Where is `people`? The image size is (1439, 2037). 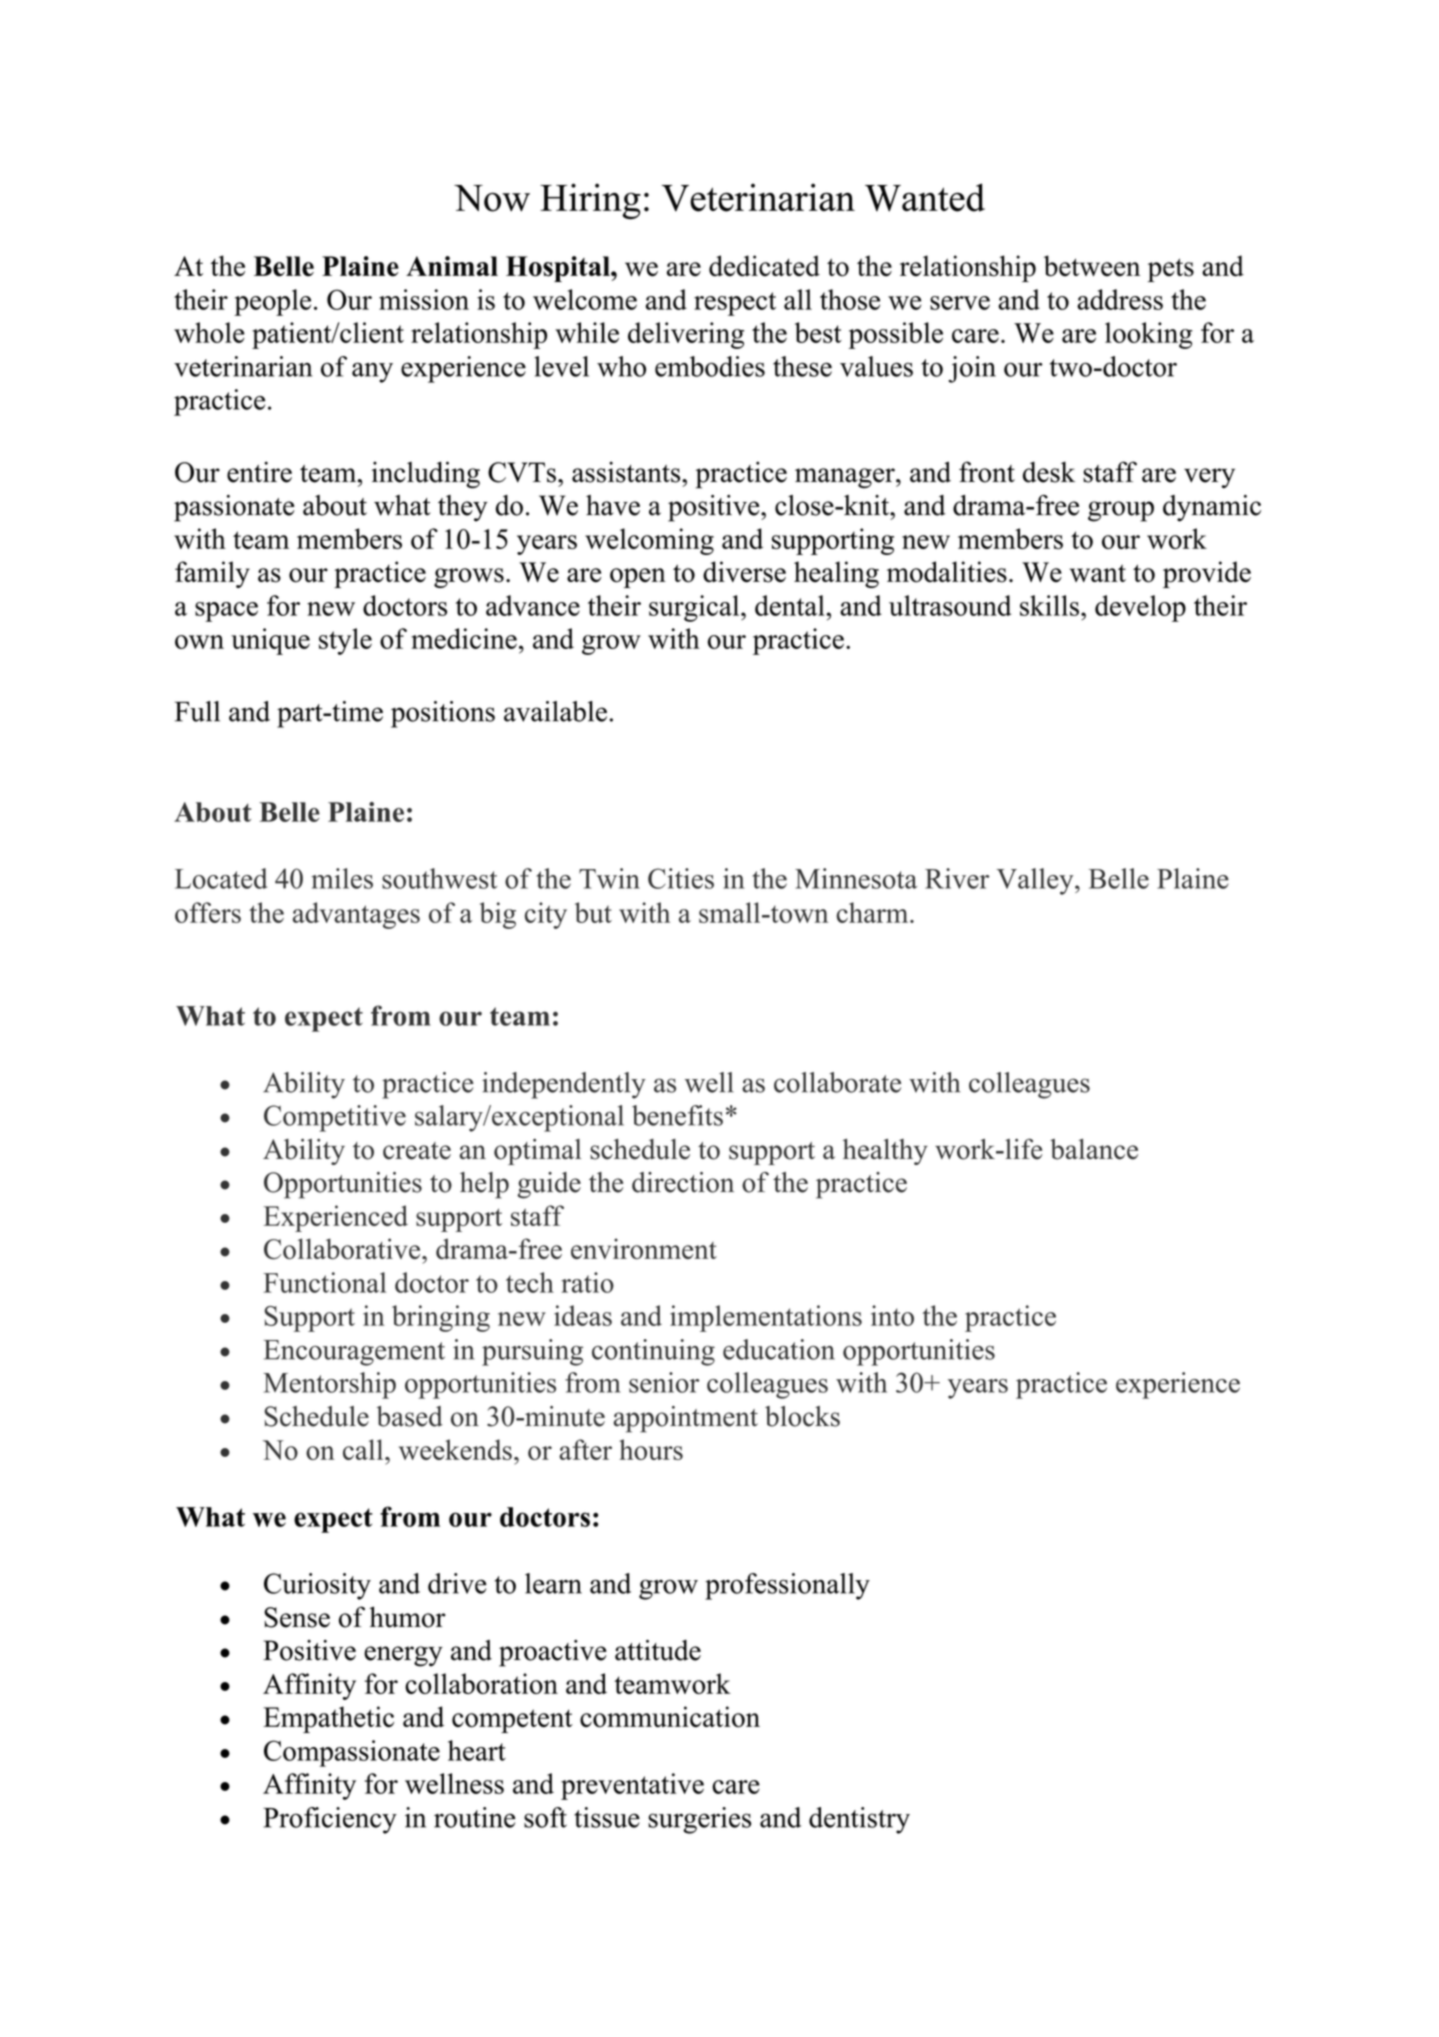
people is located at coordinates (272, 302).
